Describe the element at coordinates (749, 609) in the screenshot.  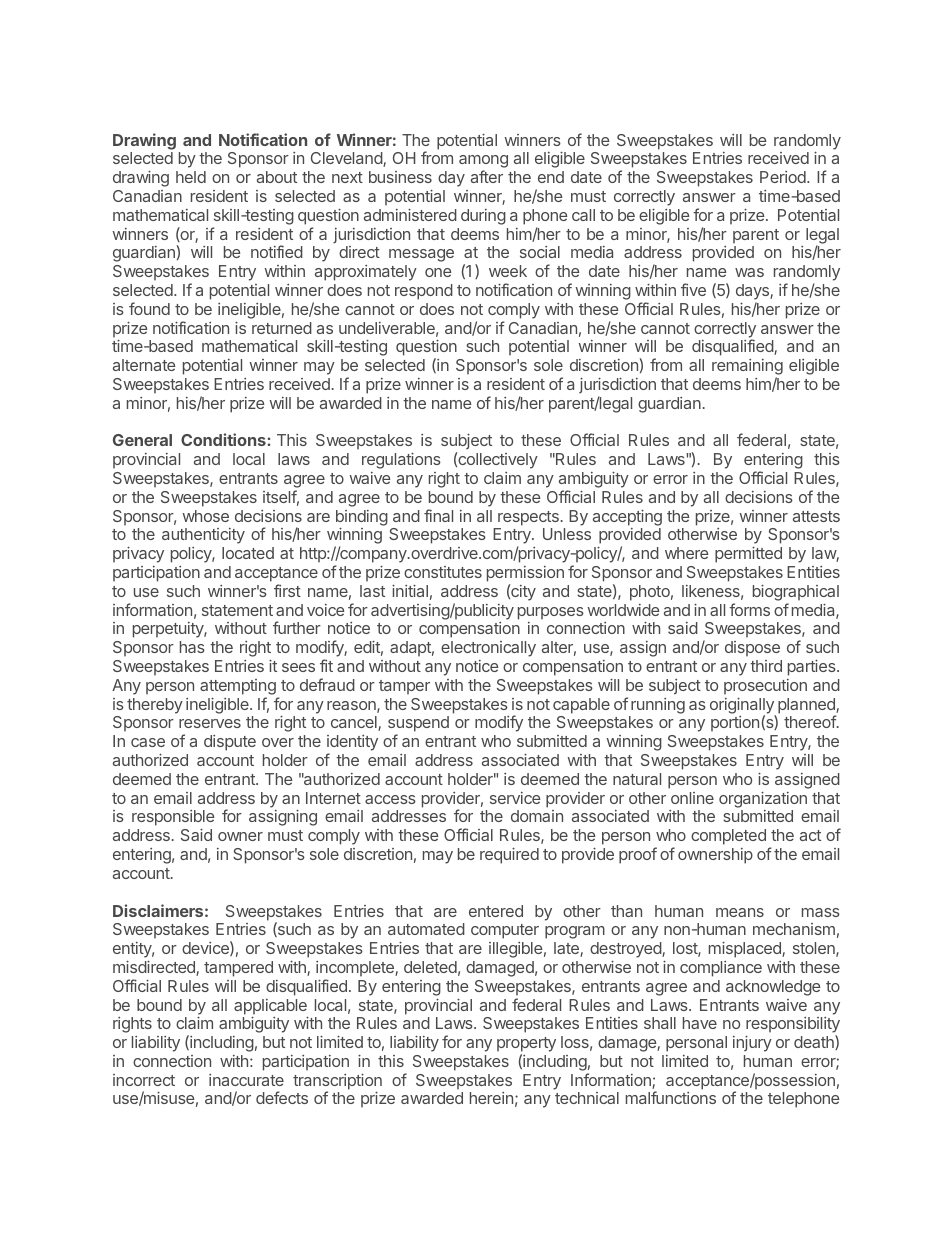
I see `forms` at that location.
